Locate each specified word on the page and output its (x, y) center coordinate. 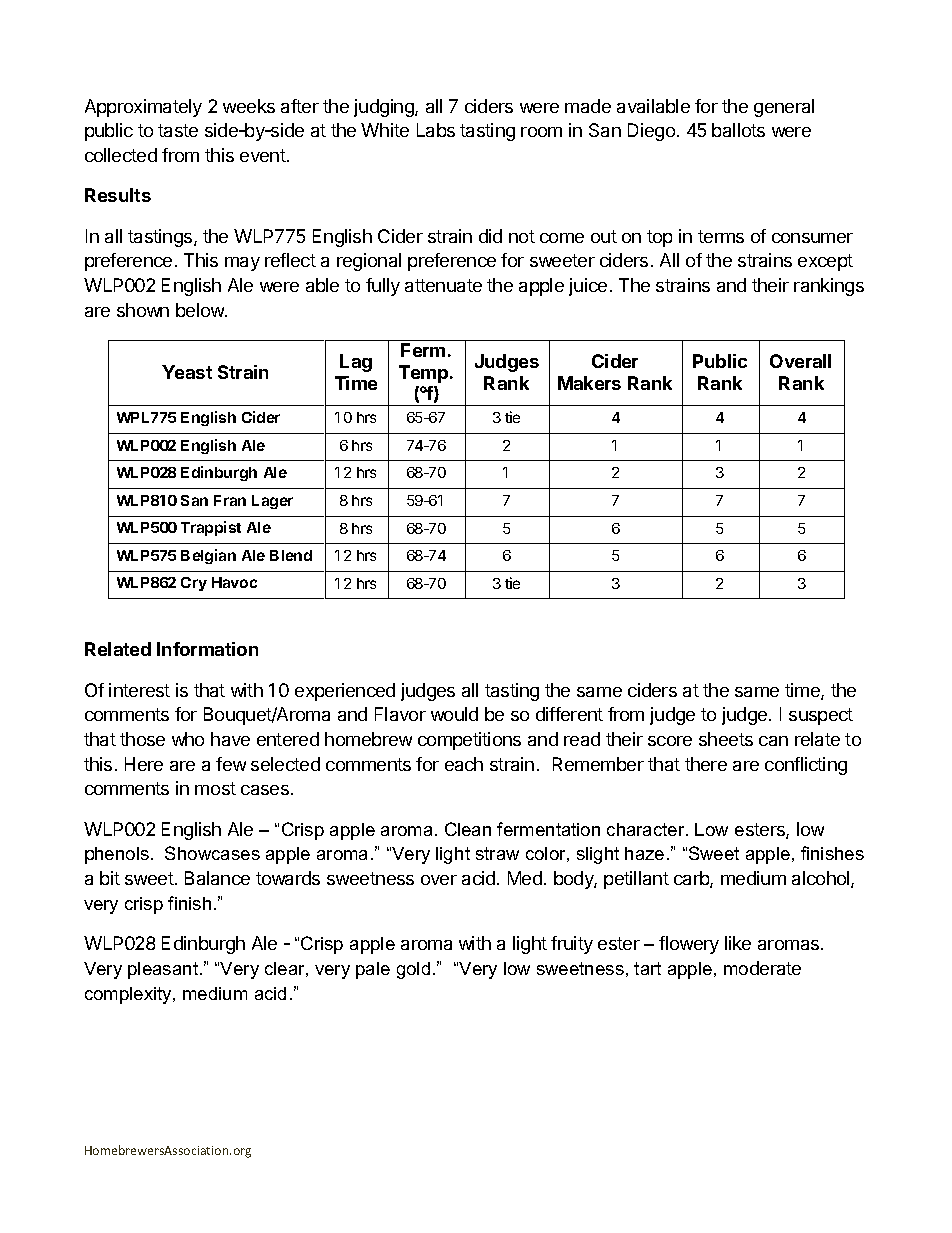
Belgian (208, 556)
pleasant (164, 970)
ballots (738, 130)
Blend (291, 555)
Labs (436, 130)
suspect (821, 716)
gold (413, 970)
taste (178, 130)
